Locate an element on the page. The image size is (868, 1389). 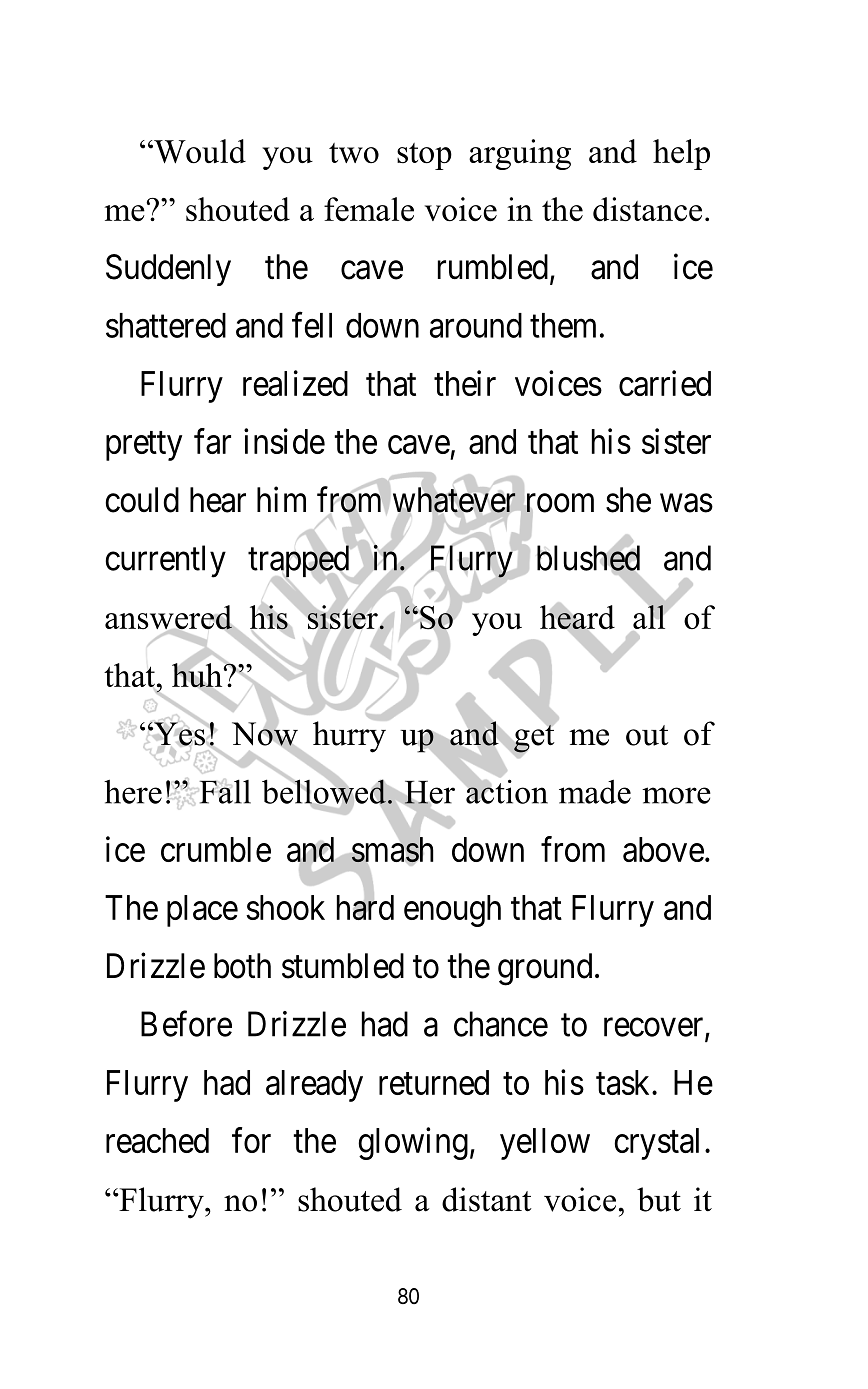
place is located at coordinates (202, 911).
